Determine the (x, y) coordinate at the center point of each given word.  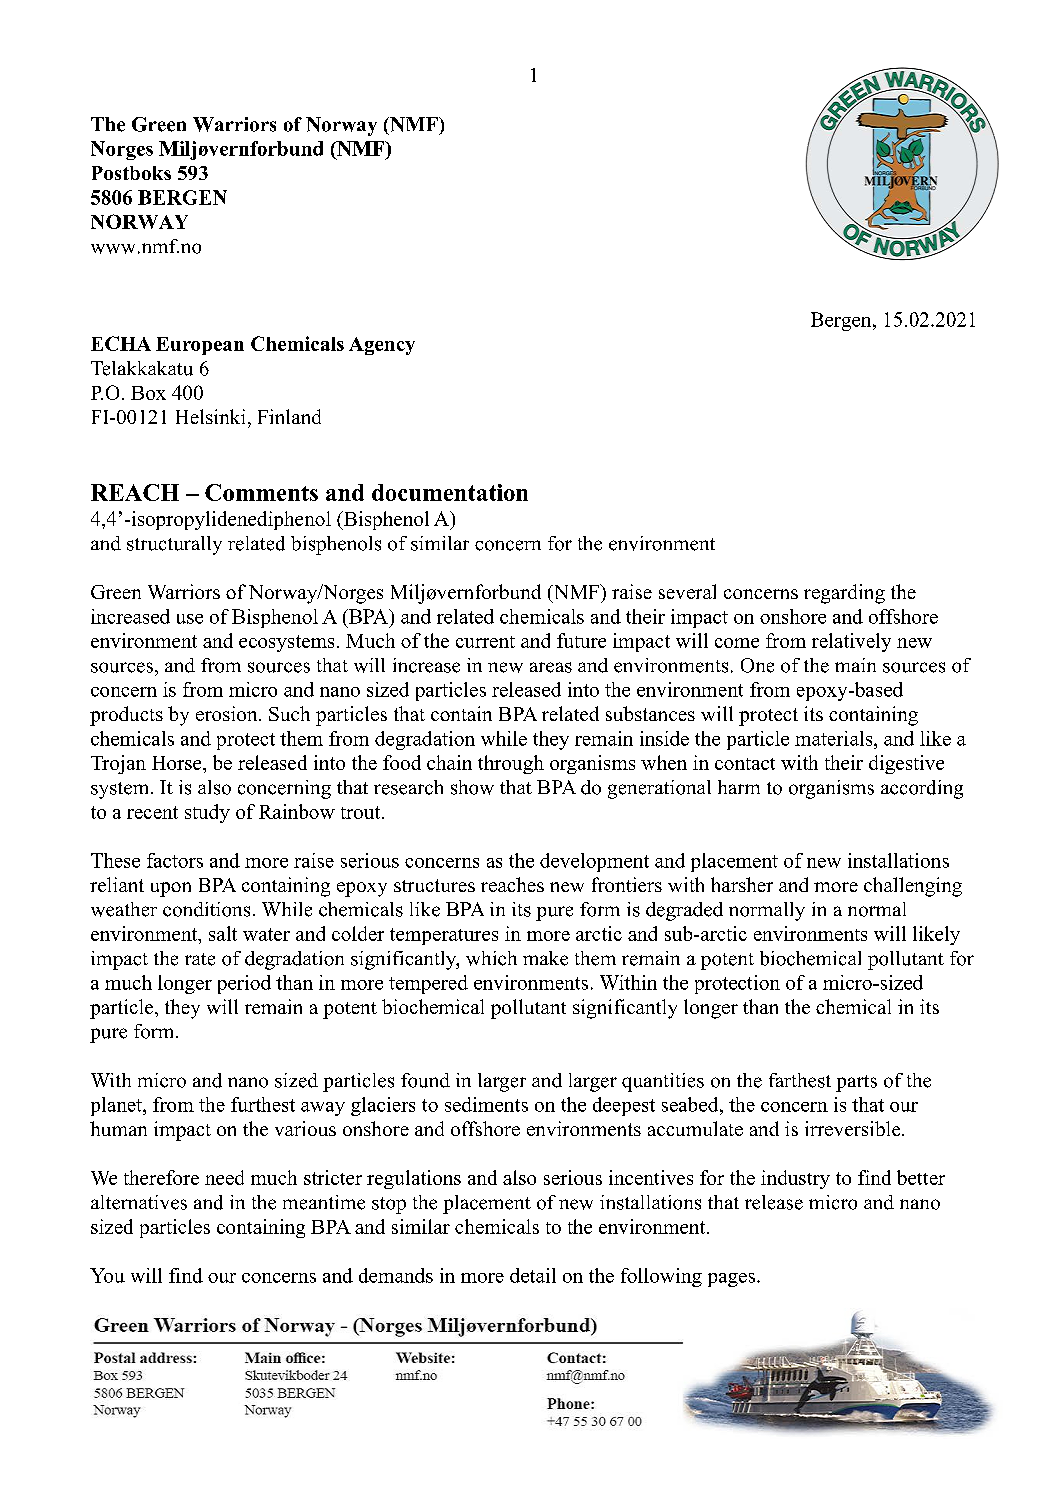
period (244, 984)
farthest (800, 1080)
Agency (382, 346)
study (207, 813)
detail (533, 1275)
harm (739, 787)
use (190, 619)
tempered (428, 984)
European (200, 346)
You (107, 1275)
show (472, 787)
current (485, 642)
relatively (851, 642)
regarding (844, 594)
